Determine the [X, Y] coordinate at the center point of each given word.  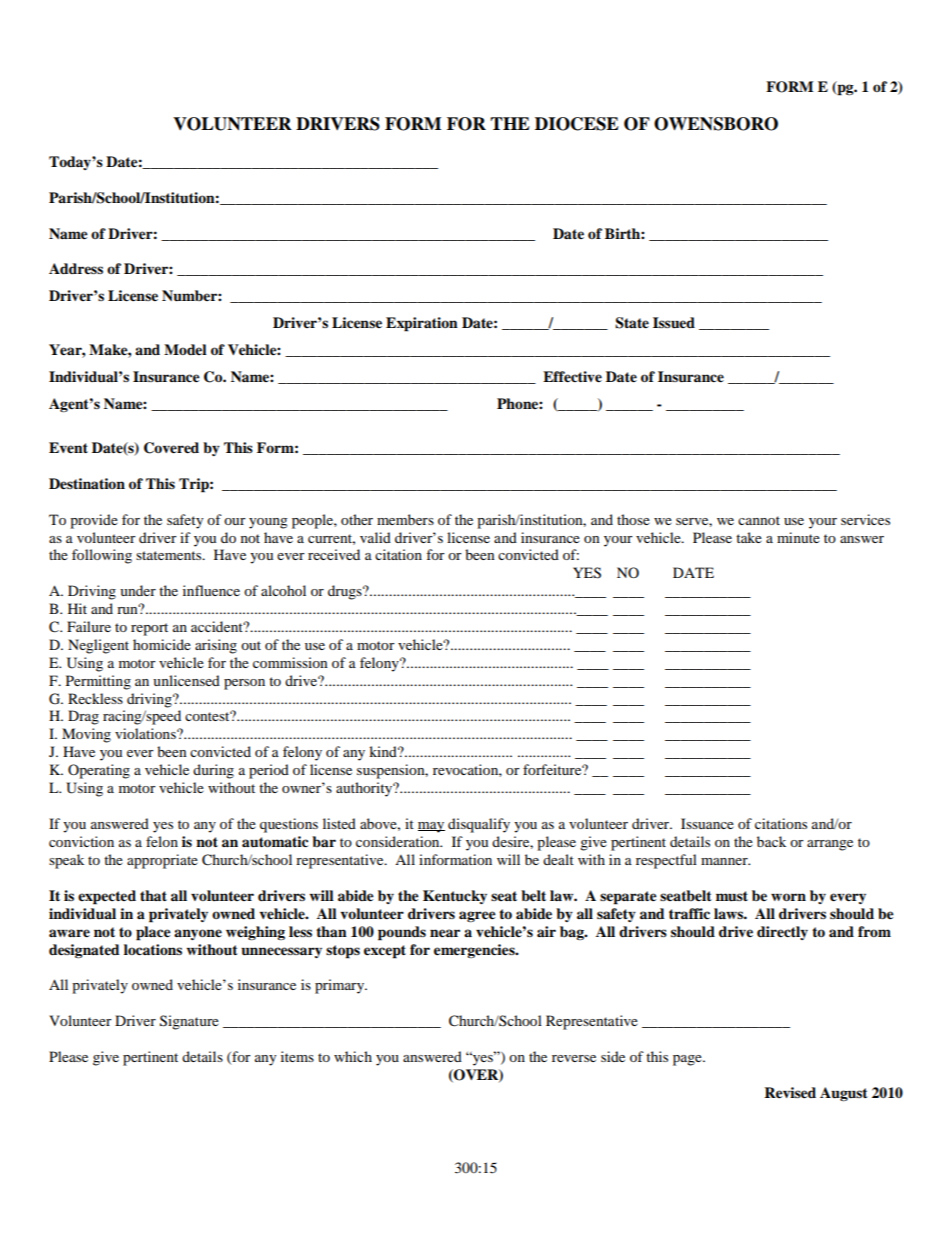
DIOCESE [577, 124]
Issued [674, 322]
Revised [790, 1092]
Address [76, 268]
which [353, 1056]
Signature [189, 1022]
